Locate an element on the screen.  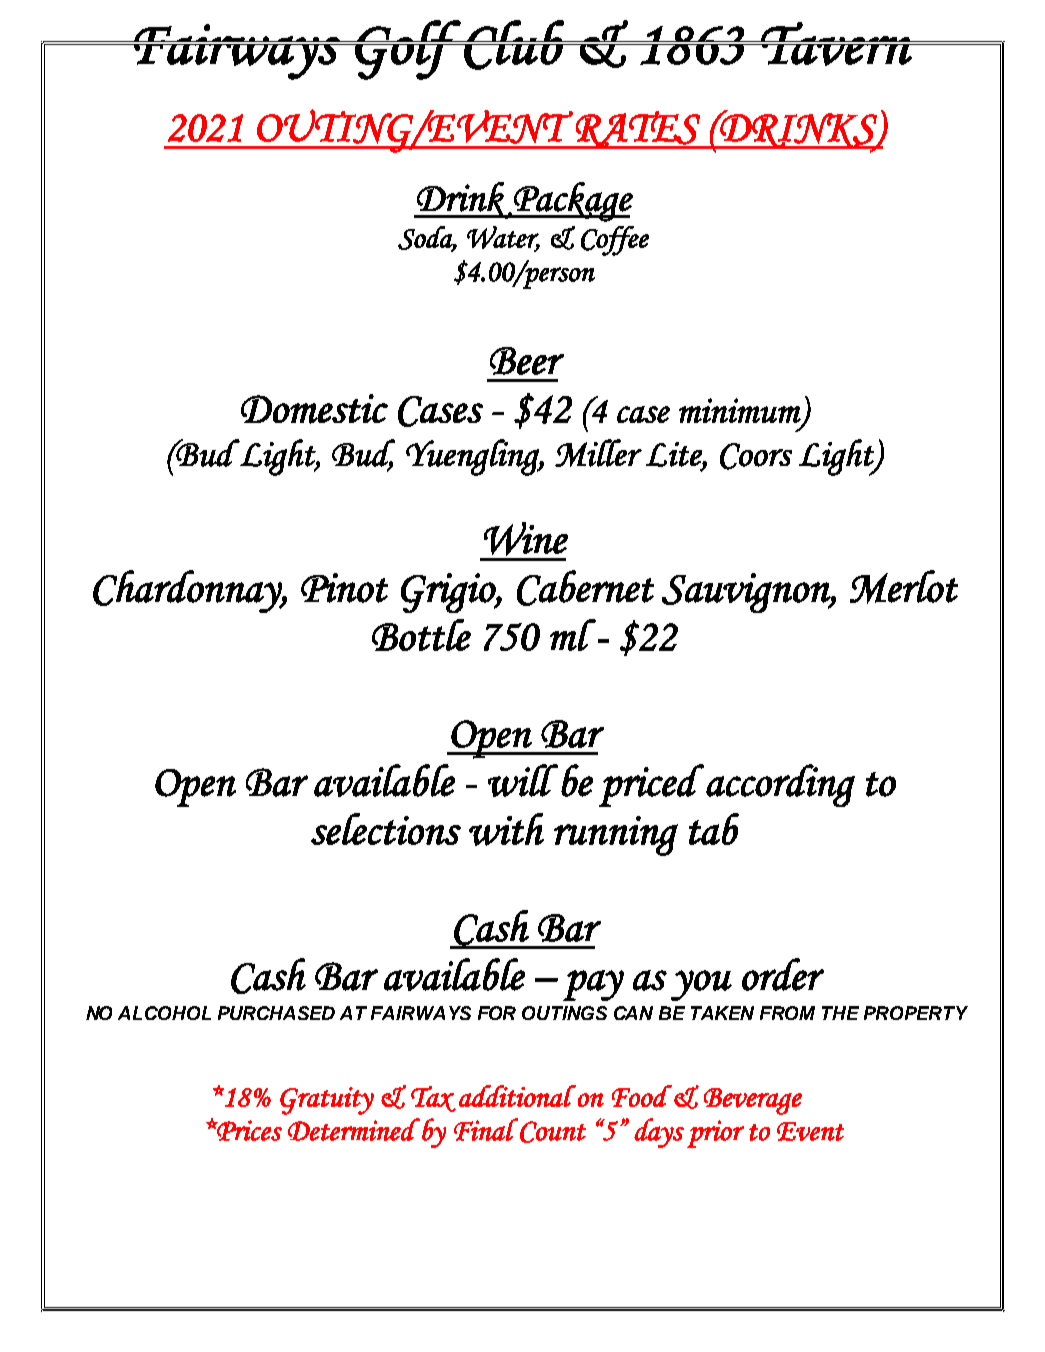
Tavern is located at coordinates (836, 44).
